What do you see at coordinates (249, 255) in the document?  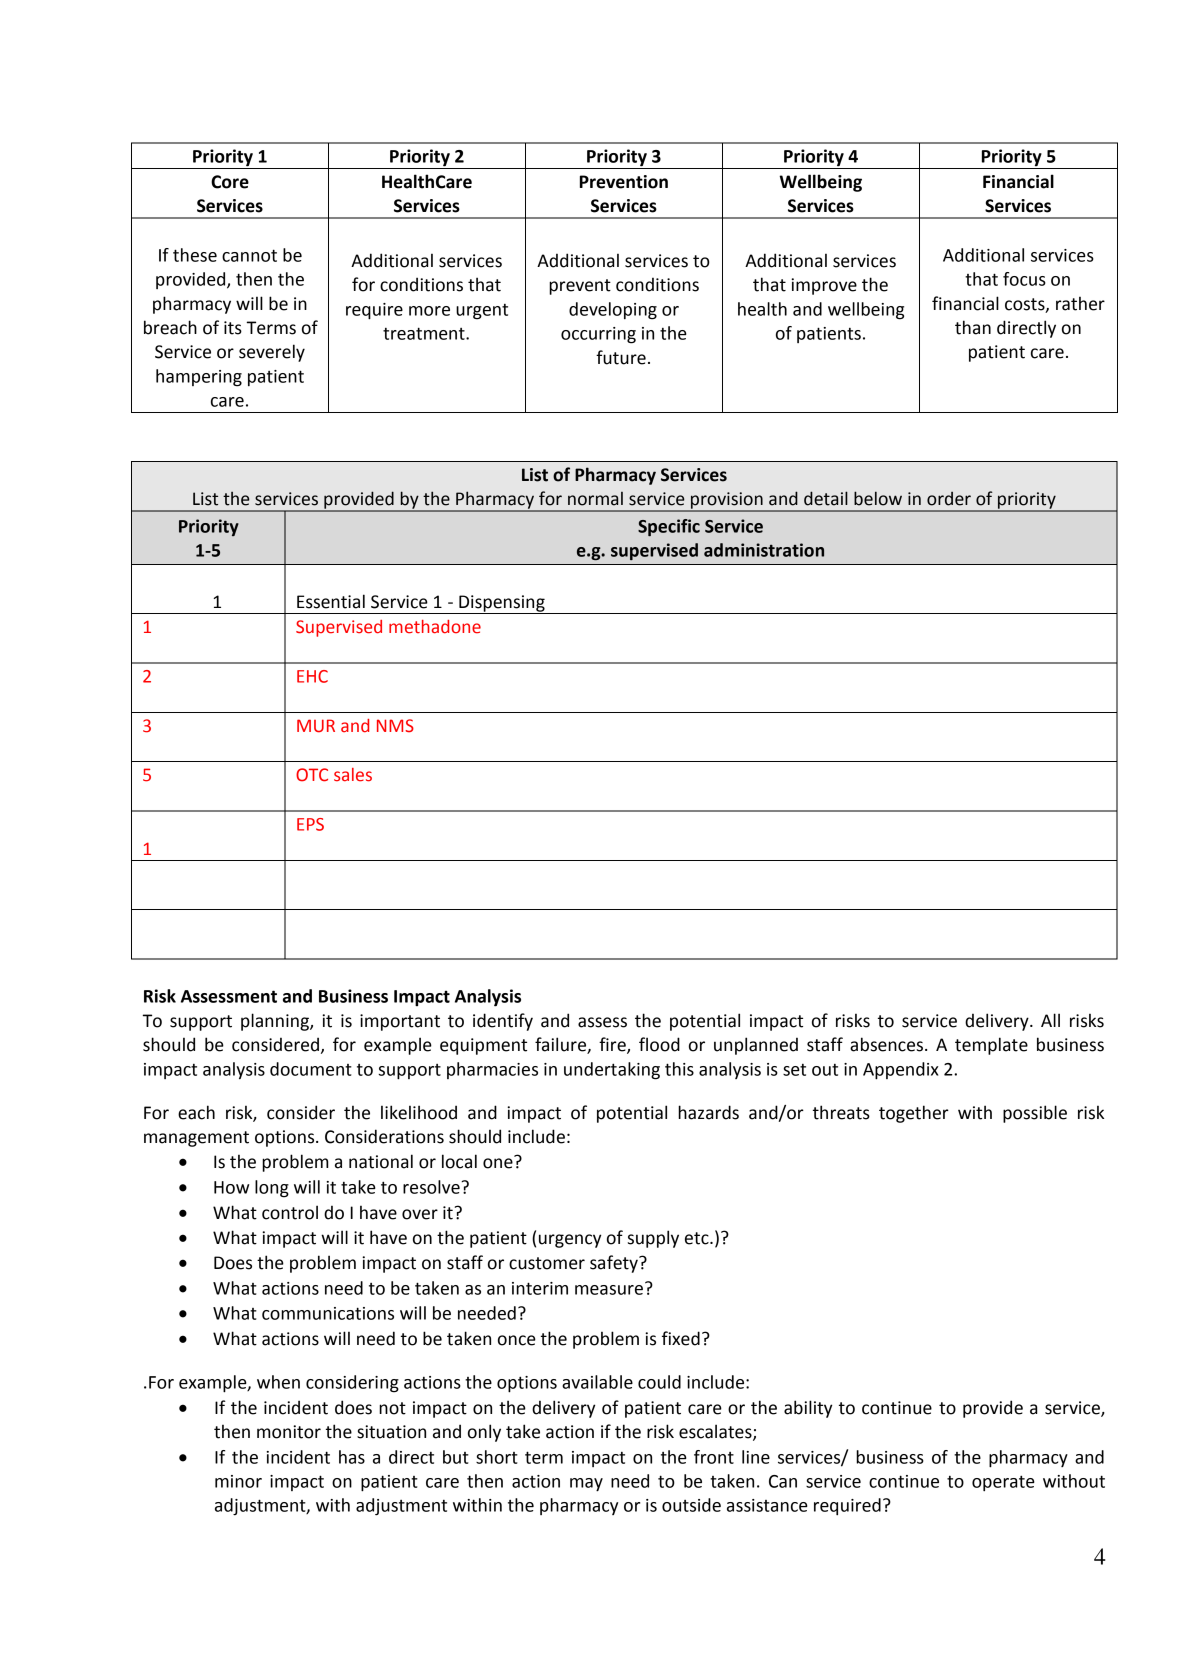 I see `cannot` at bounding box center [249, 255].
